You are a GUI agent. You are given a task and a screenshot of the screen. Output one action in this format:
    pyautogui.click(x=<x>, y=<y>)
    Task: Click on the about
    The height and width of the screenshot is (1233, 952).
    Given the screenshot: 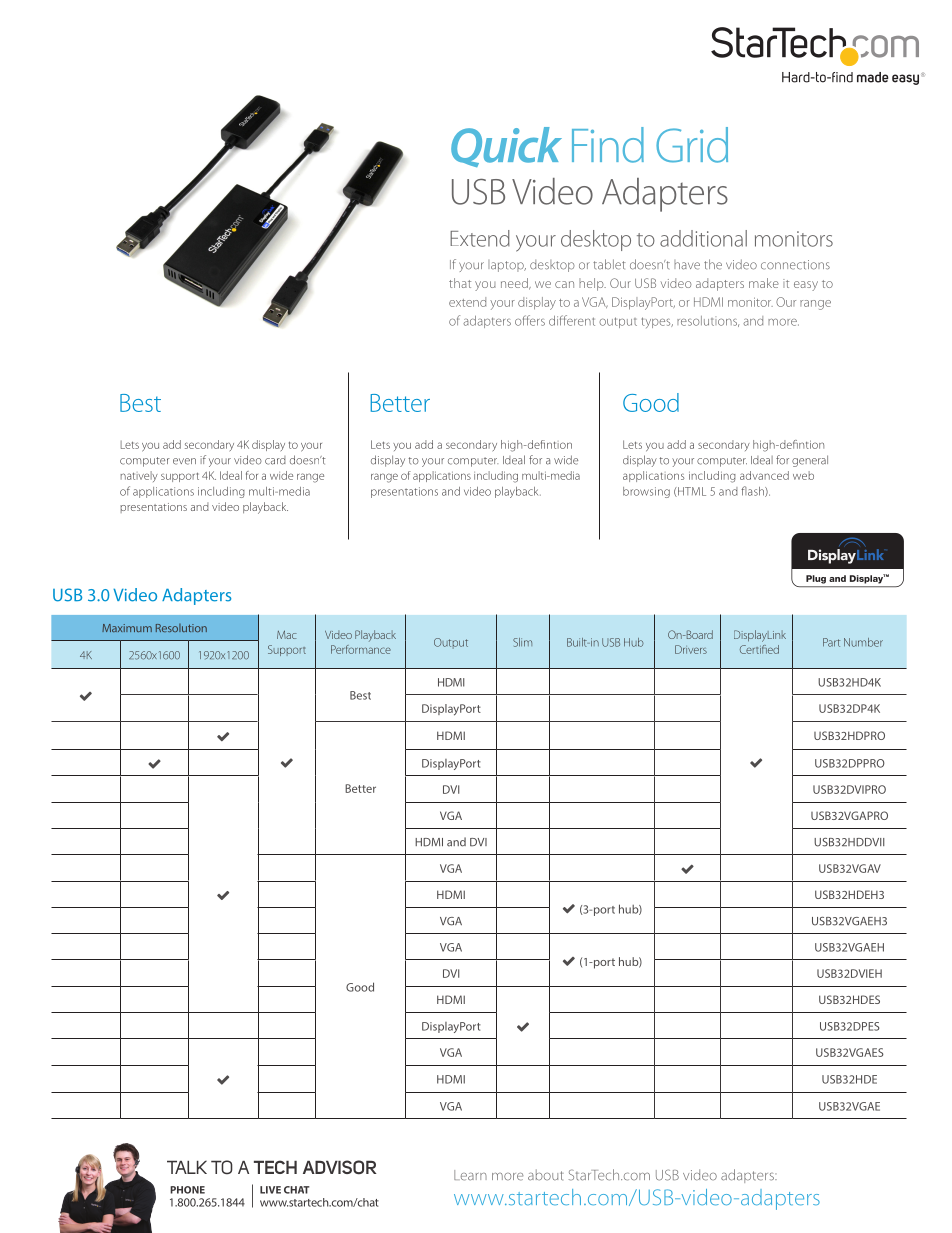 What is the action you would take?
    pyautogui.click(x=546, y=1175)
